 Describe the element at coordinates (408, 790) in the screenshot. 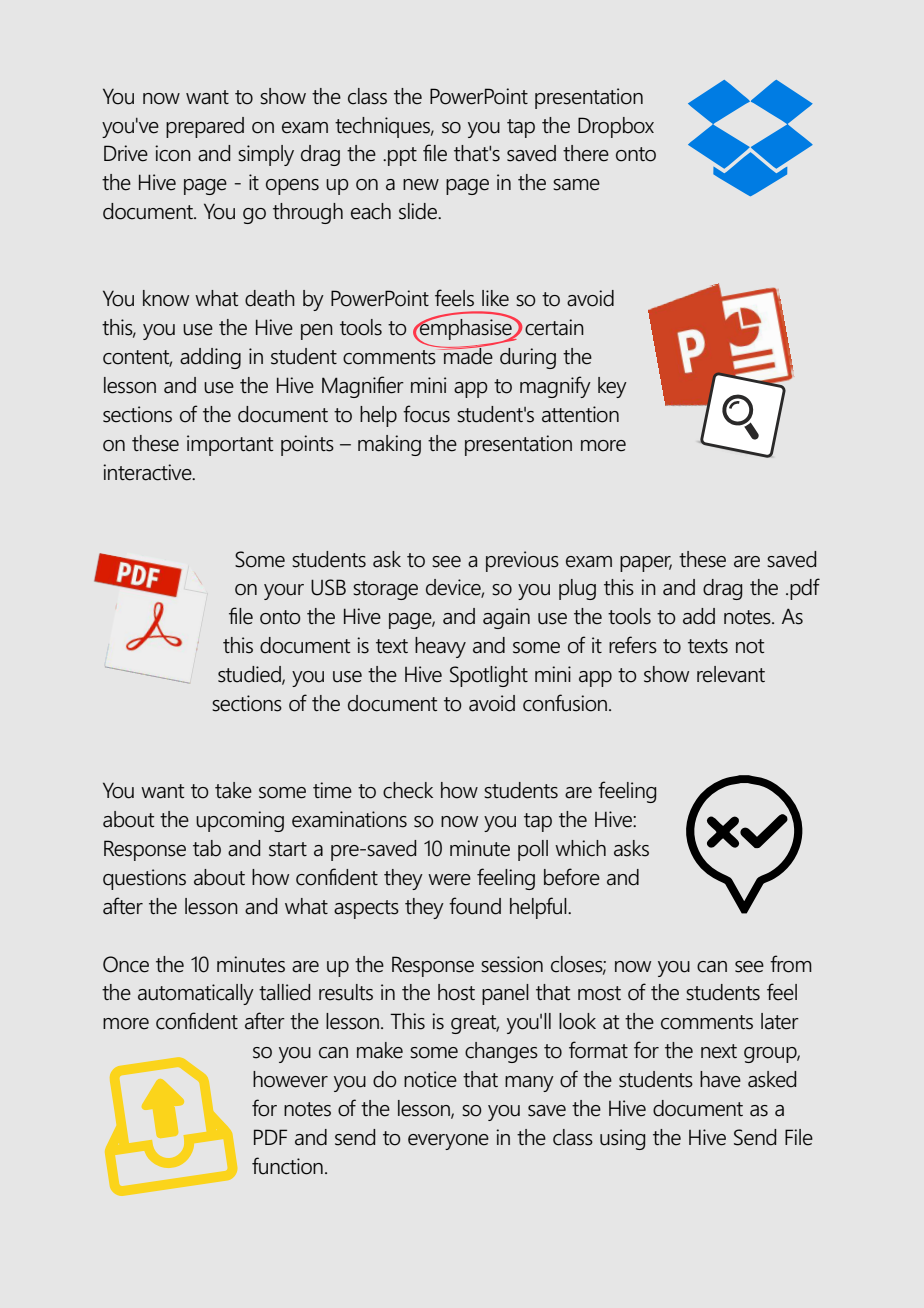

I see `check` at that location.
